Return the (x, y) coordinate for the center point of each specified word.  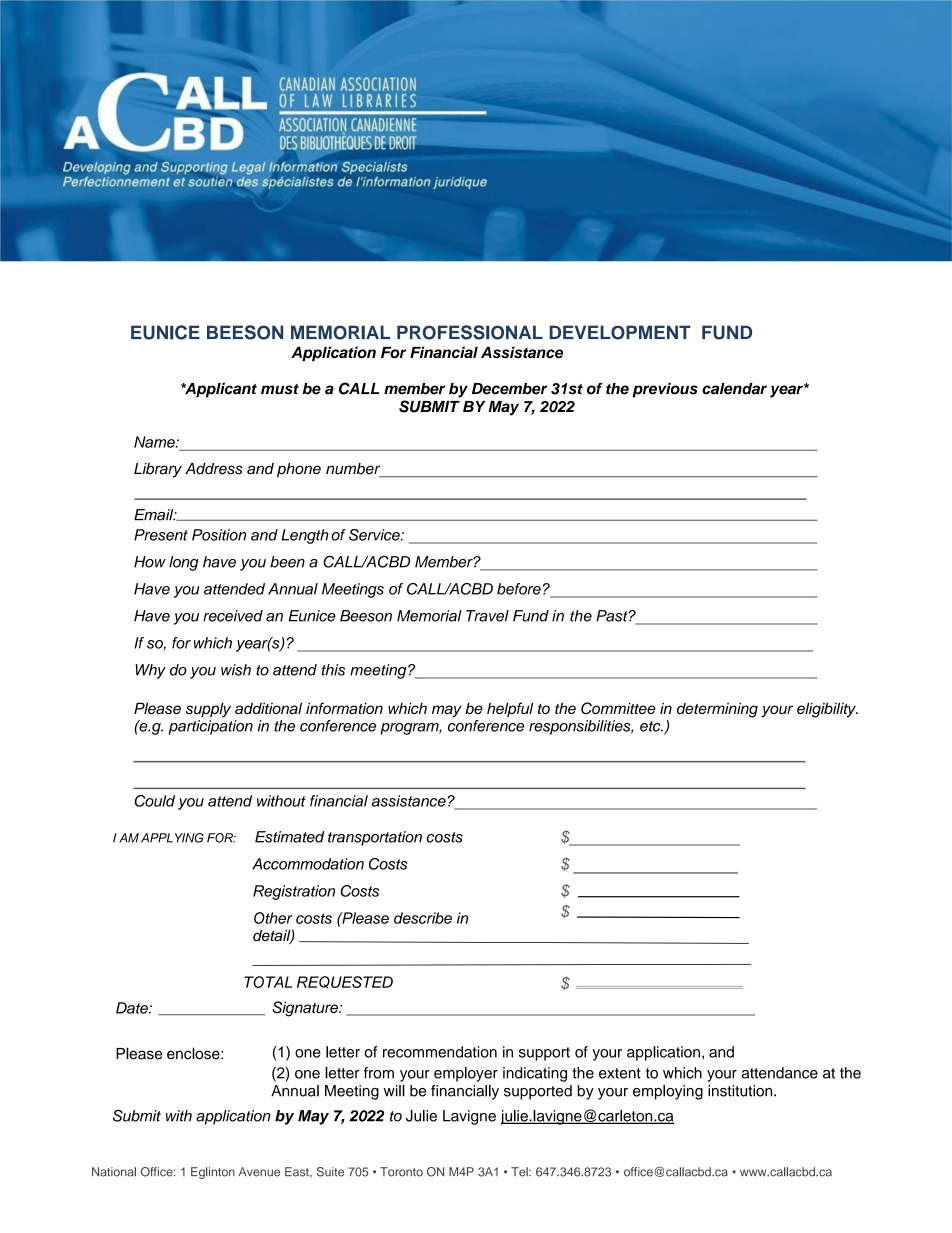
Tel (520, 1172)
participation (211, 727)
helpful (510, 709)
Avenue (259, 1172)
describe (423, 918)
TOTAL (268, 982)
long (184, 563)
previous (665, 390)
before (519, 589)
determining (717, 710)
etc (651, 726)
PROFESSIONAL (470, 332)
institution (741, 1091)
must (280, 389)
